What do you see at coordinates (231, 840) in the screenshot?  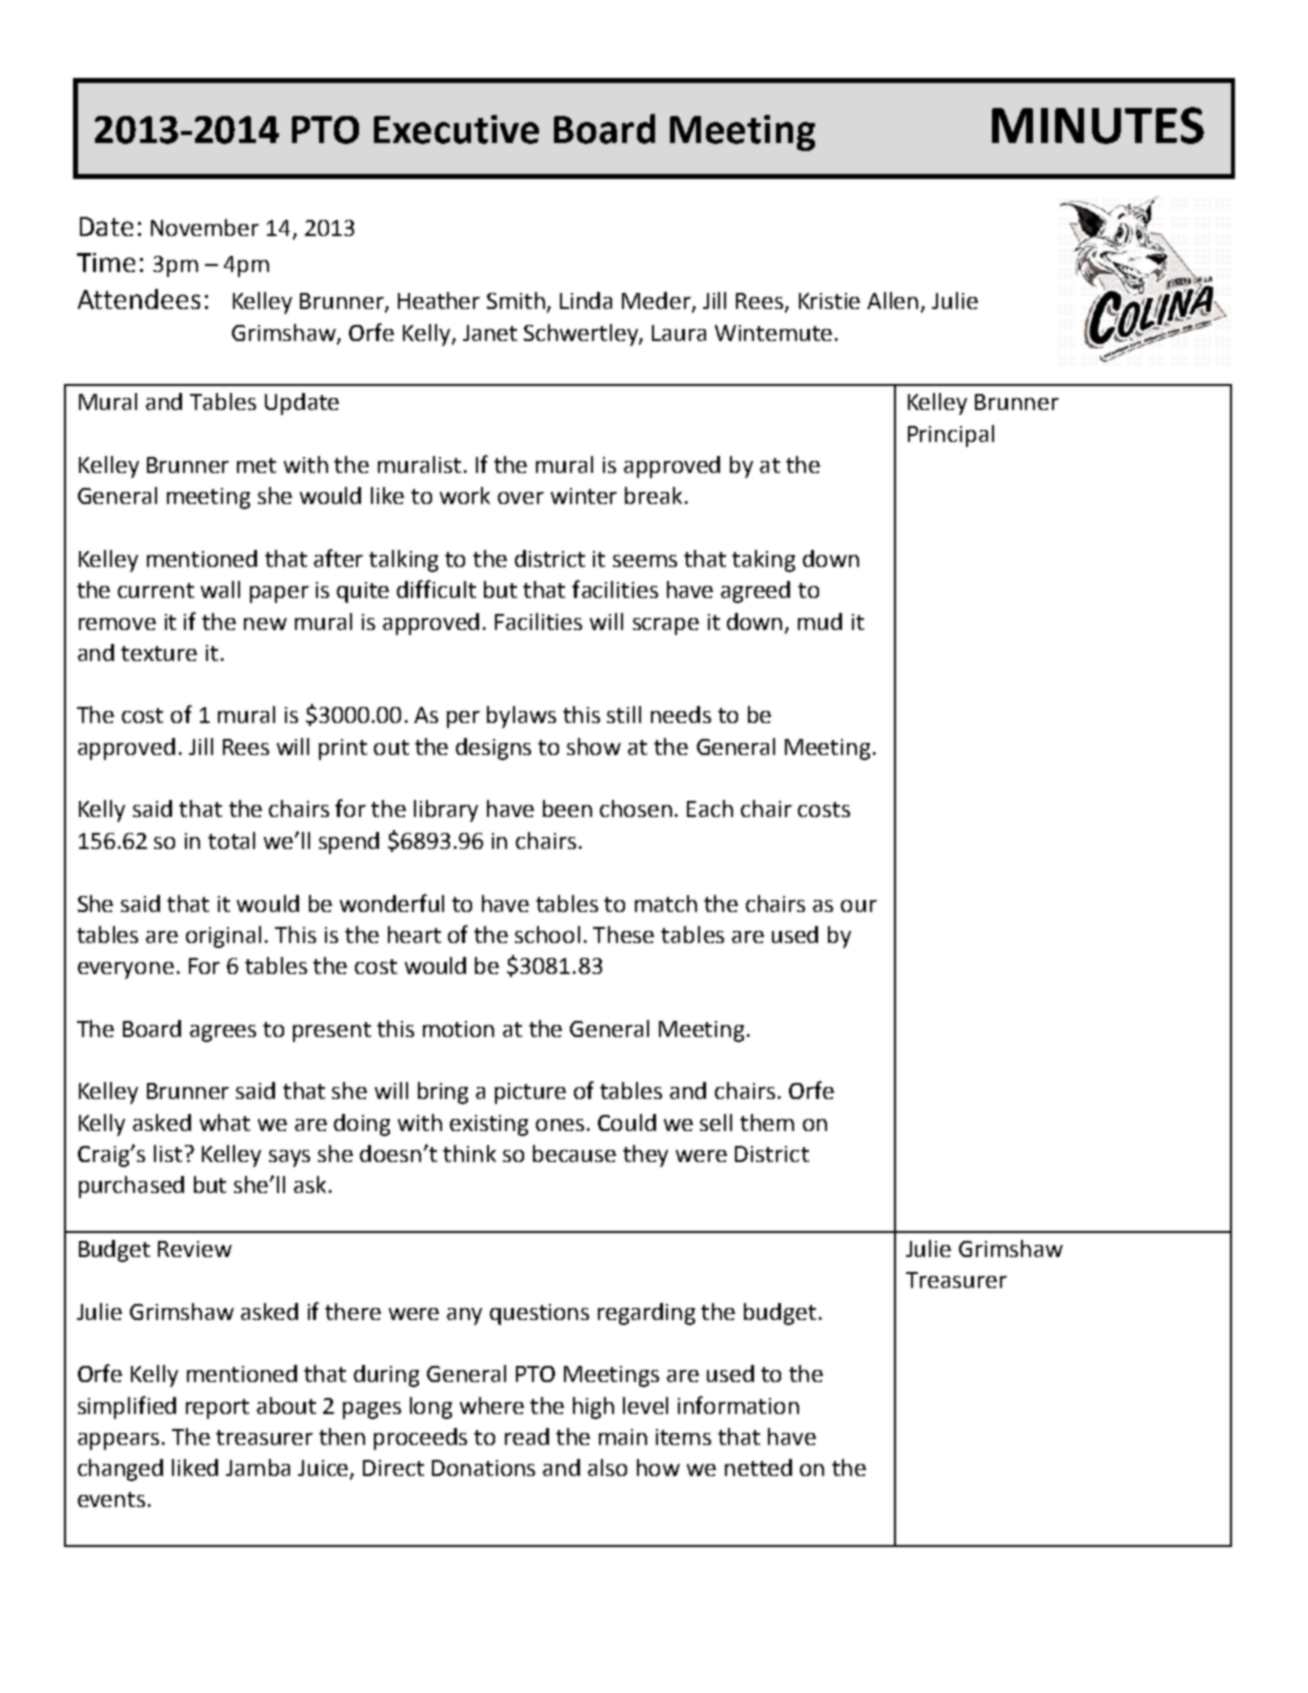 I see `total` at bounding box center [231, 840].
